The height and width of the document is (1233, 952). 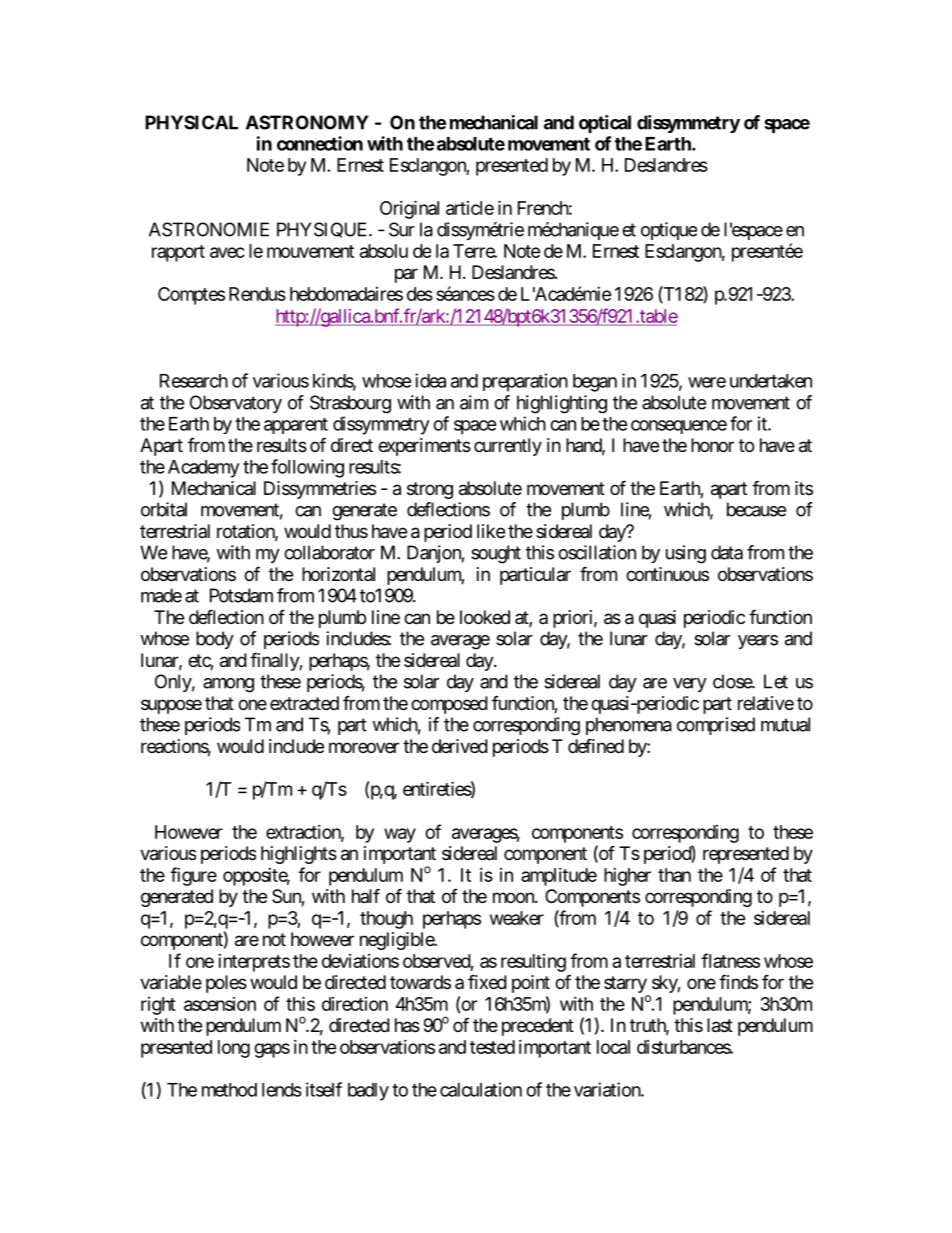 I want to click on honor, so click(x=712, y=445).
